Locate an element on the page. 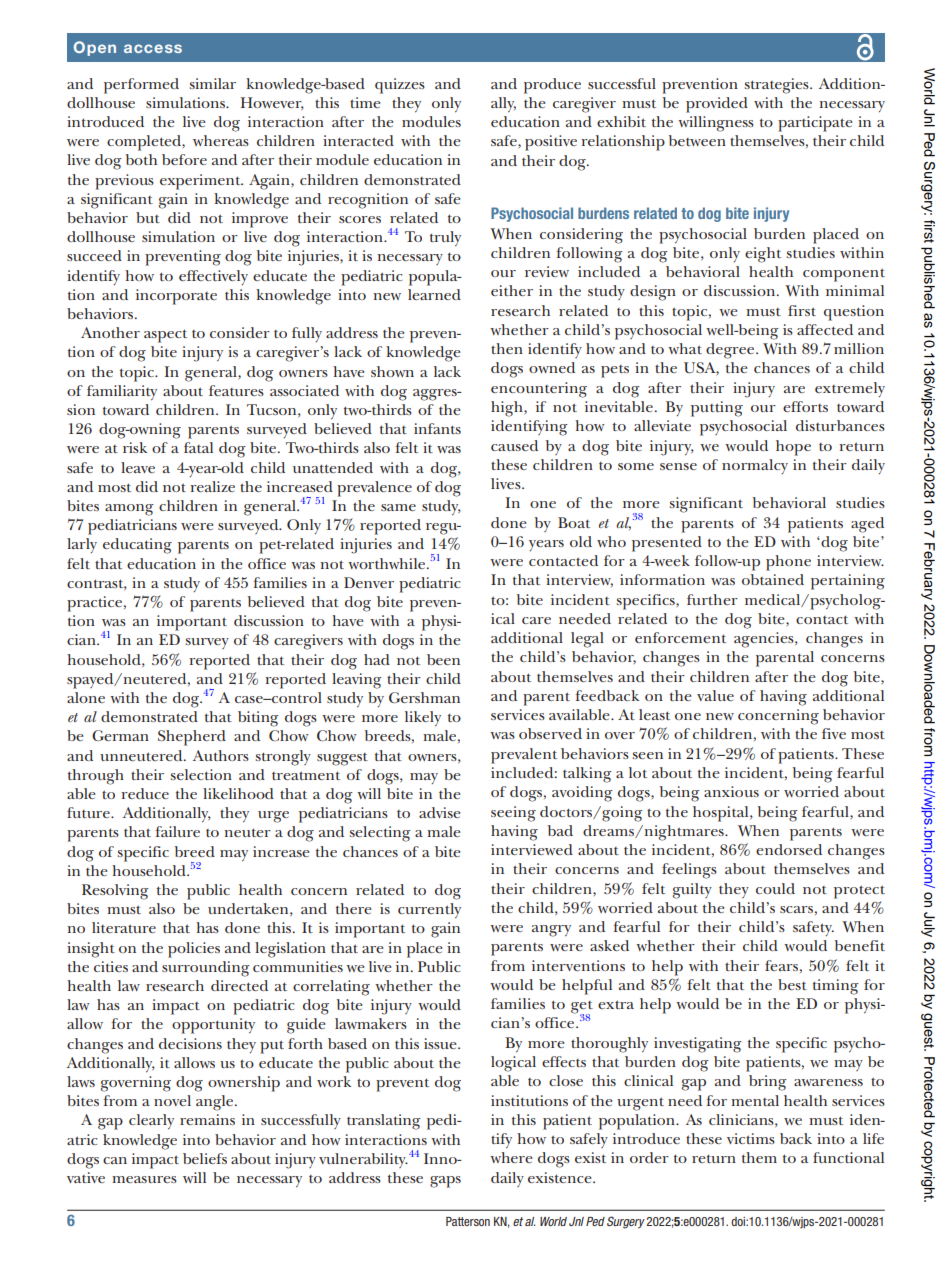 This image has width=952, height=1270. beliefs is located at coordinates (205, 1158).
